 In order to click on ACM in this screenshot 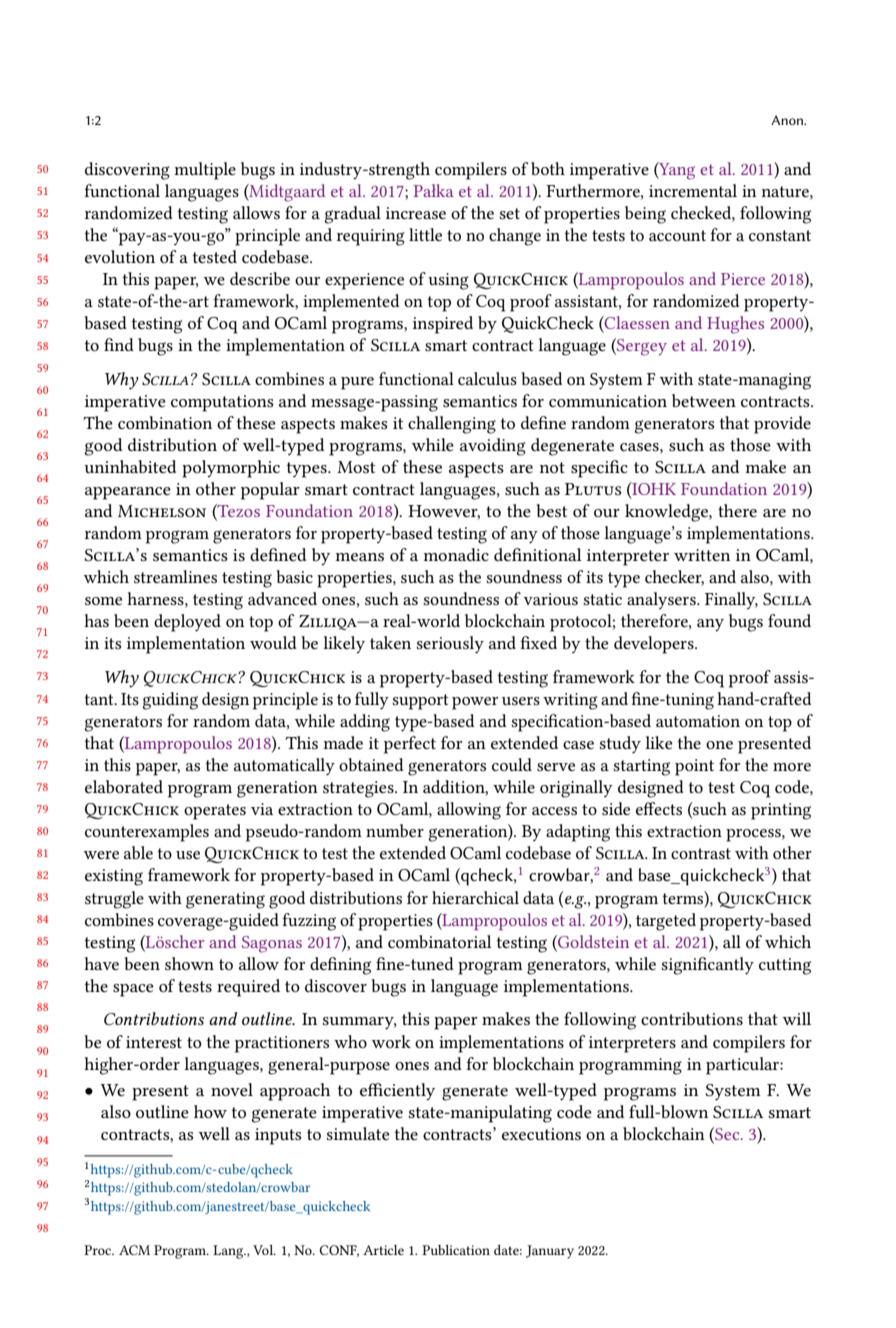, I will do `click(134, 1250)`.
